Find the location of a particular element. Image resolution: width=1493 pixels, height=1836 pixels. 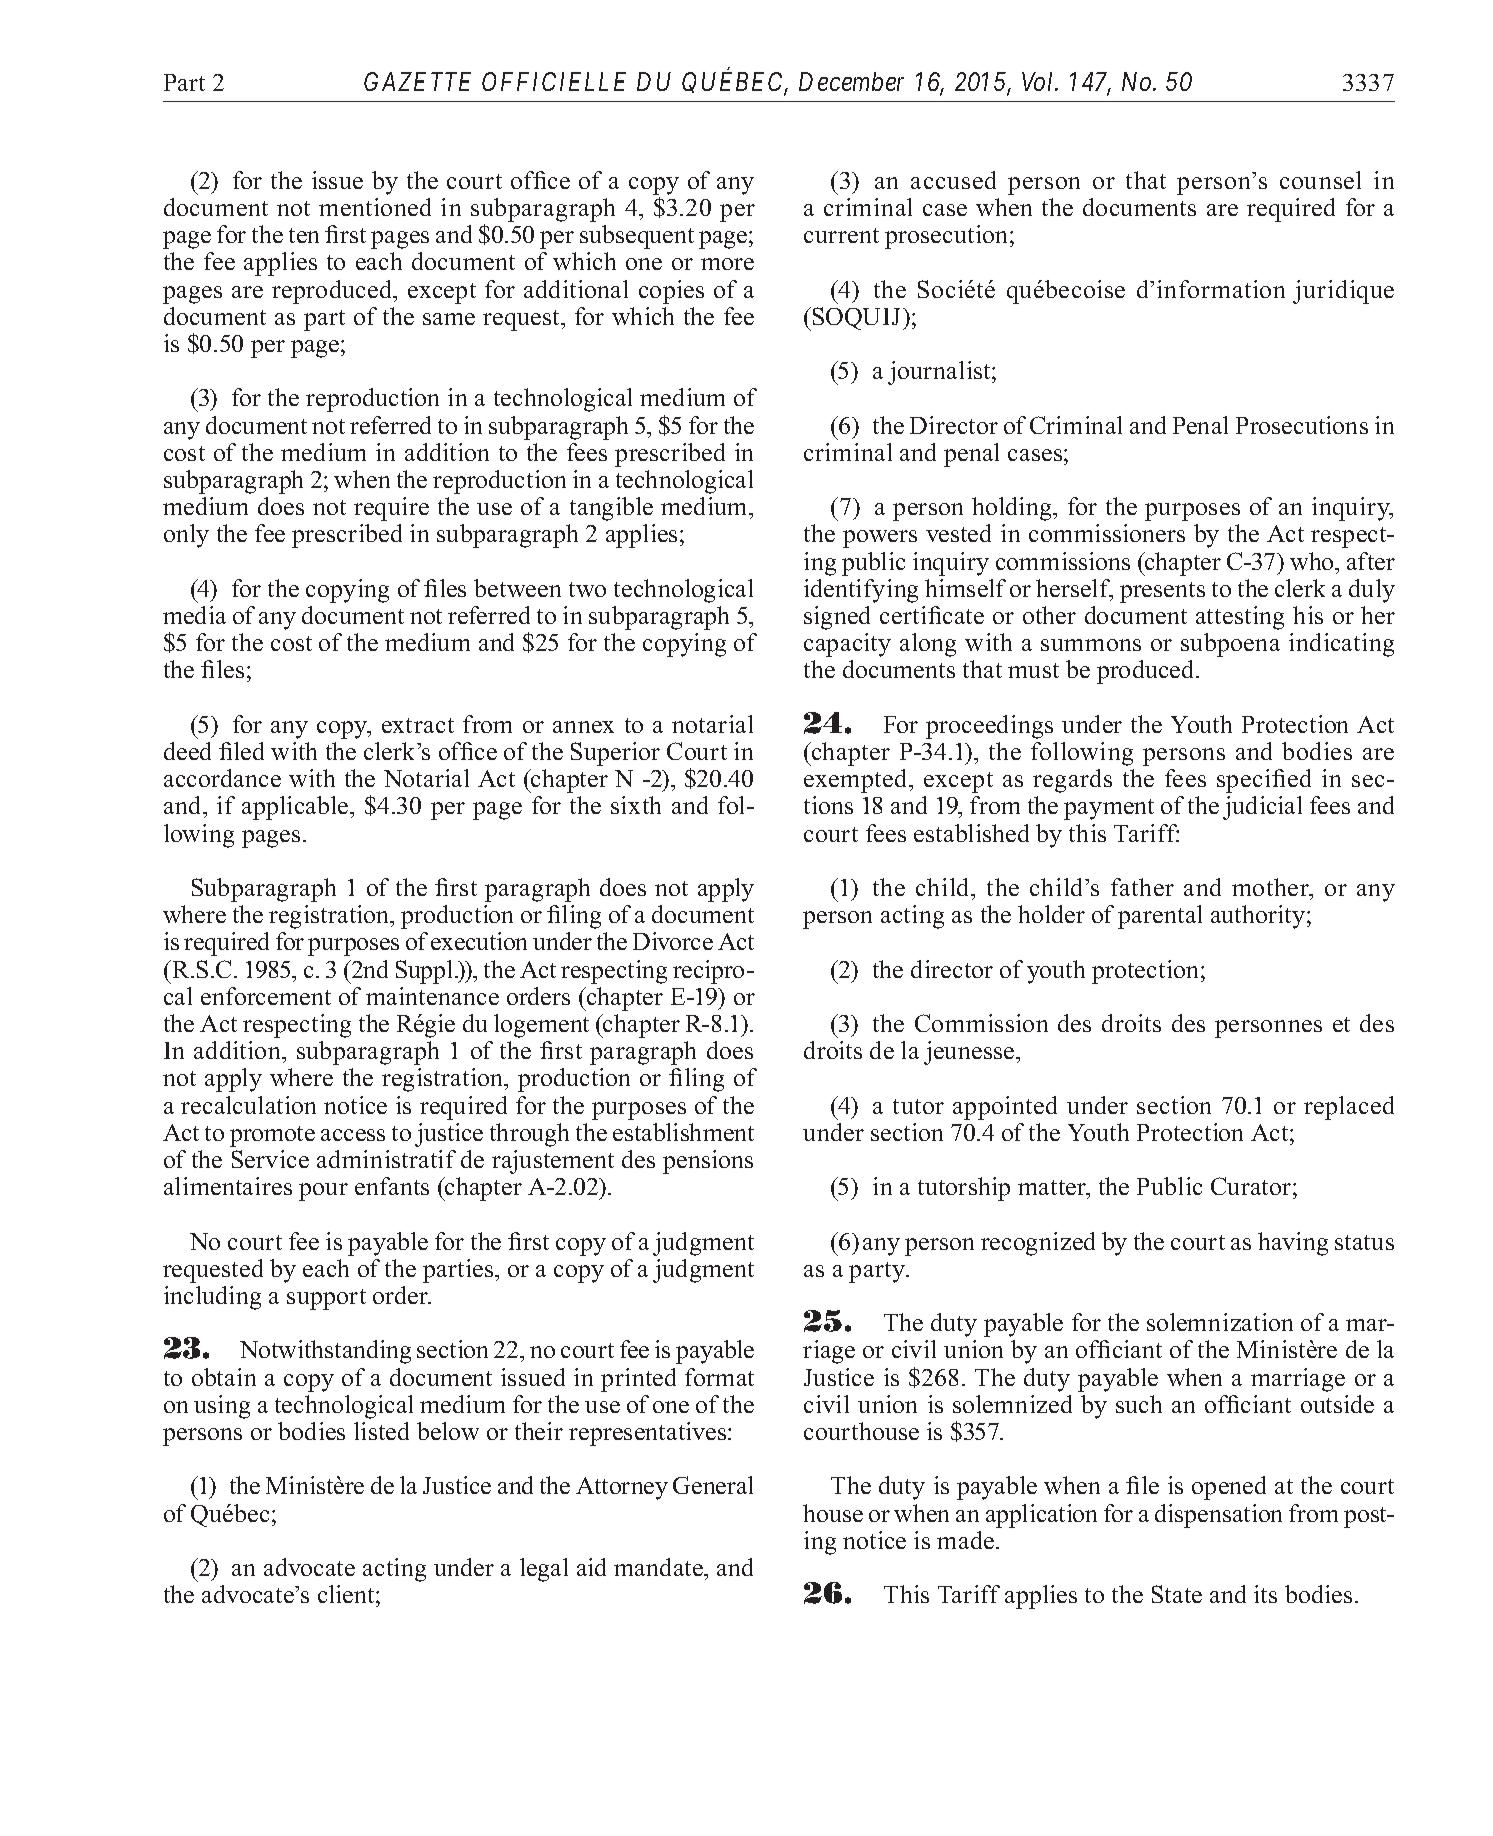

judicial is located at coordinates (1262, 808).
